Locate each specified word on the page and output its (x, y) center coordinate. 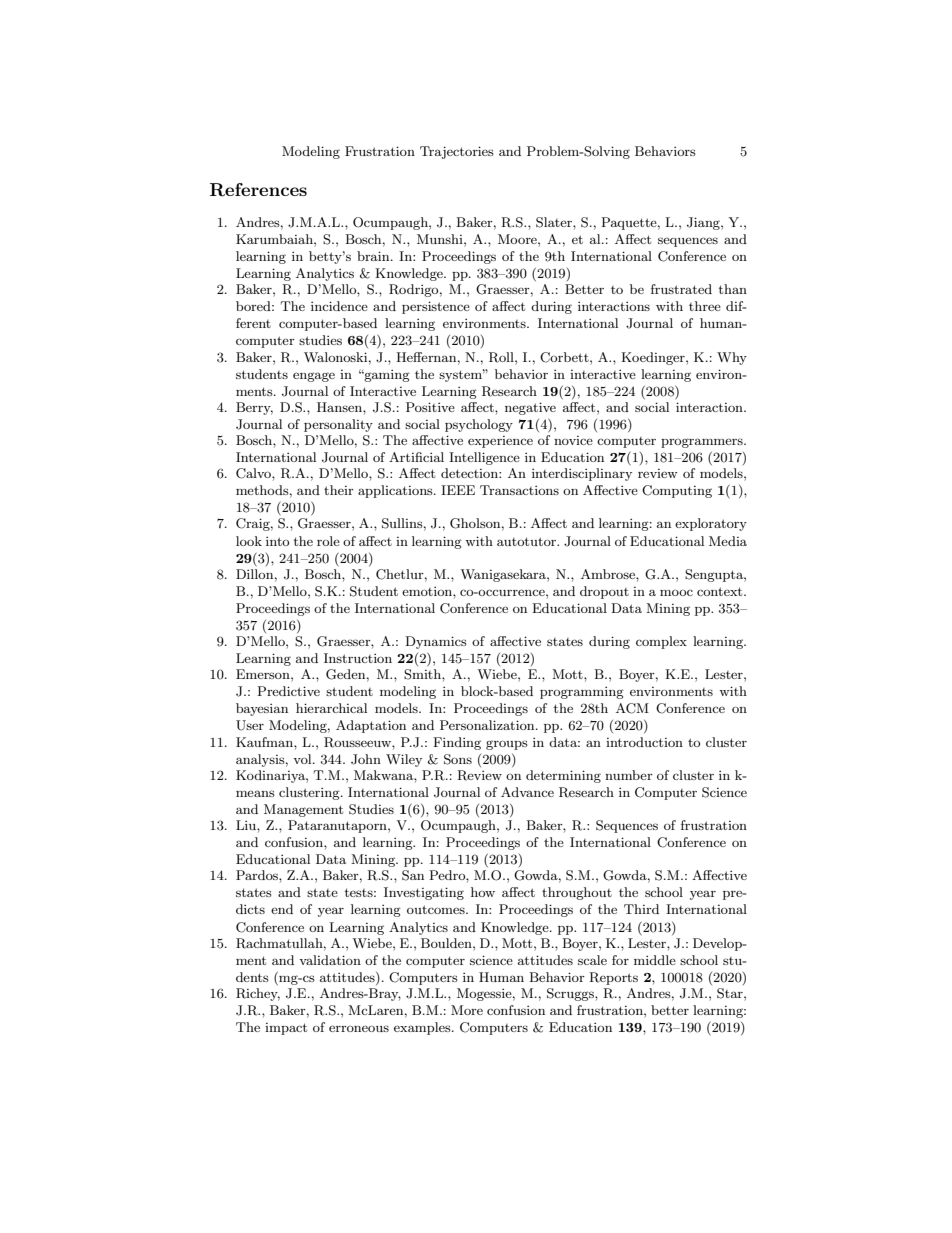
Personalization (488, 725)
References (258, 190)
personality (338, 425)
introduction (644, 742)
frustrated (681, 289)
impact (286, 1029)
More (467, 1010)
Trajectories (457, 152)
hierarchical (331, 708)
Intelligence (484, 458)
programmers (703, 443)
